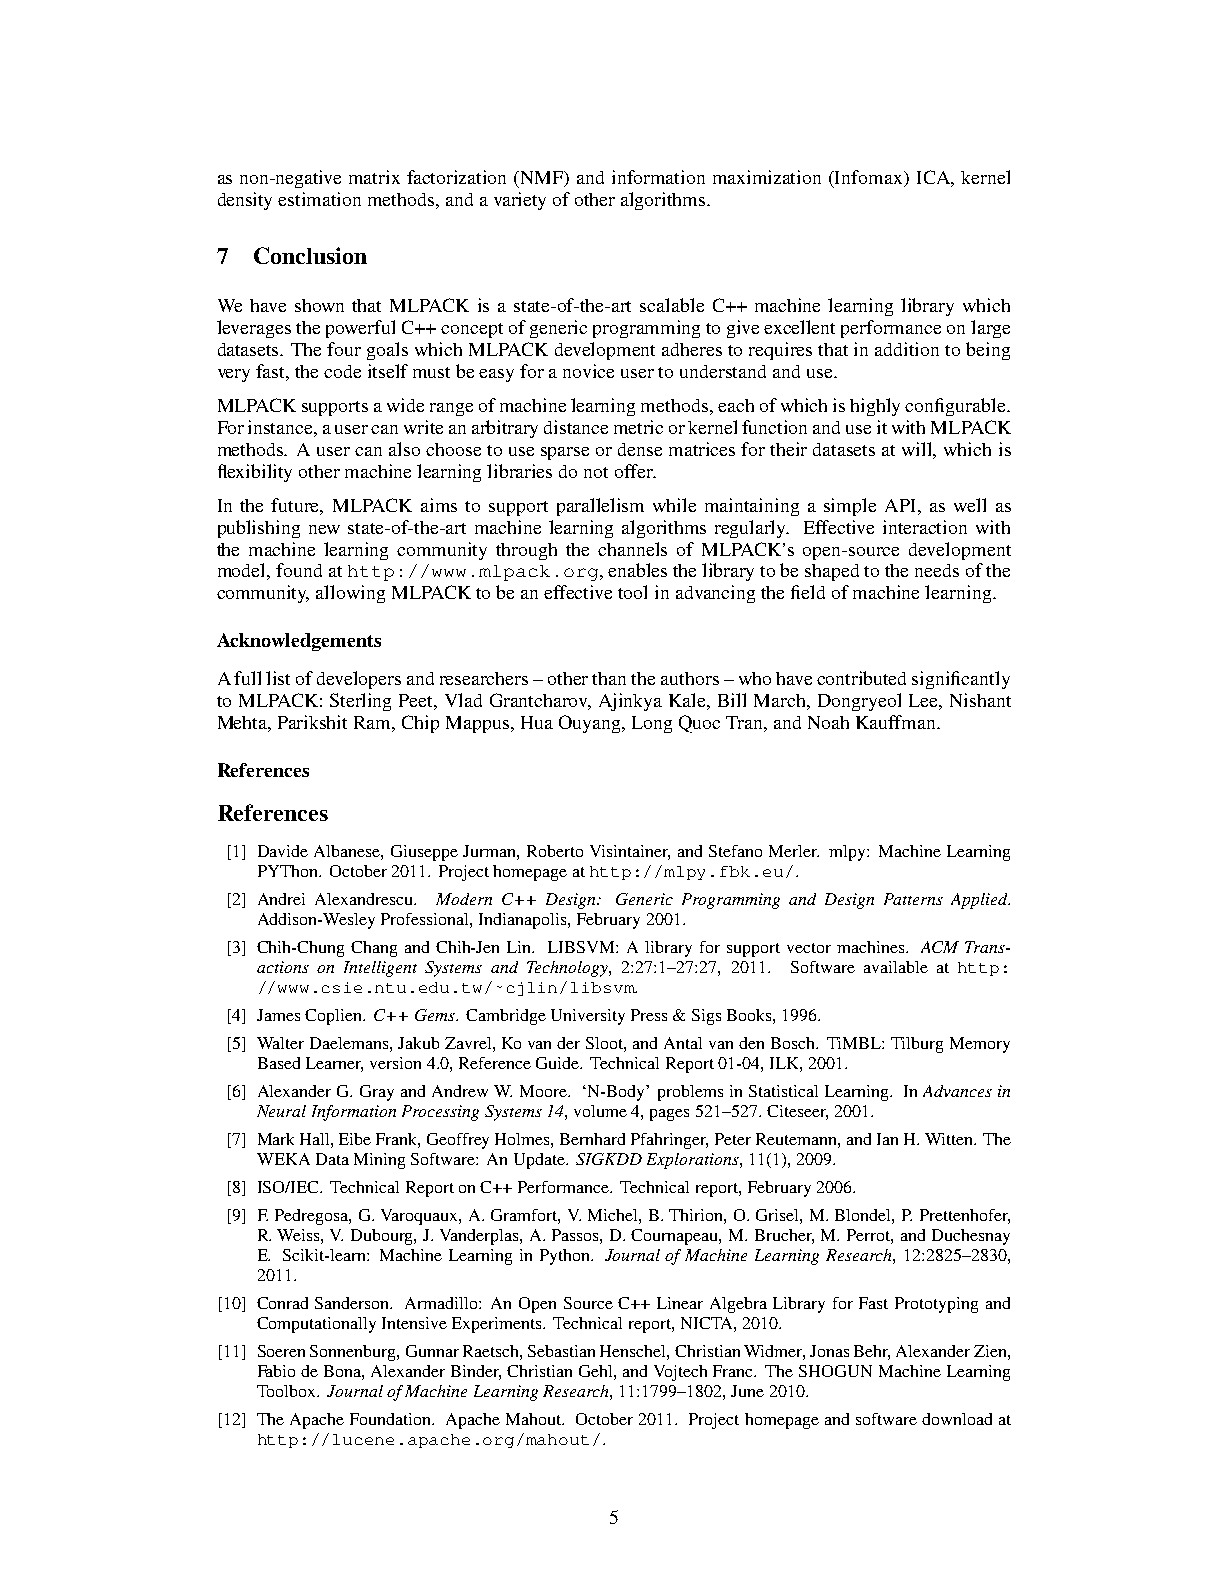 This page has height=1589, width=1228. Describe the element at coordinates (520, 201) in the page. I see `variety` at that location.
